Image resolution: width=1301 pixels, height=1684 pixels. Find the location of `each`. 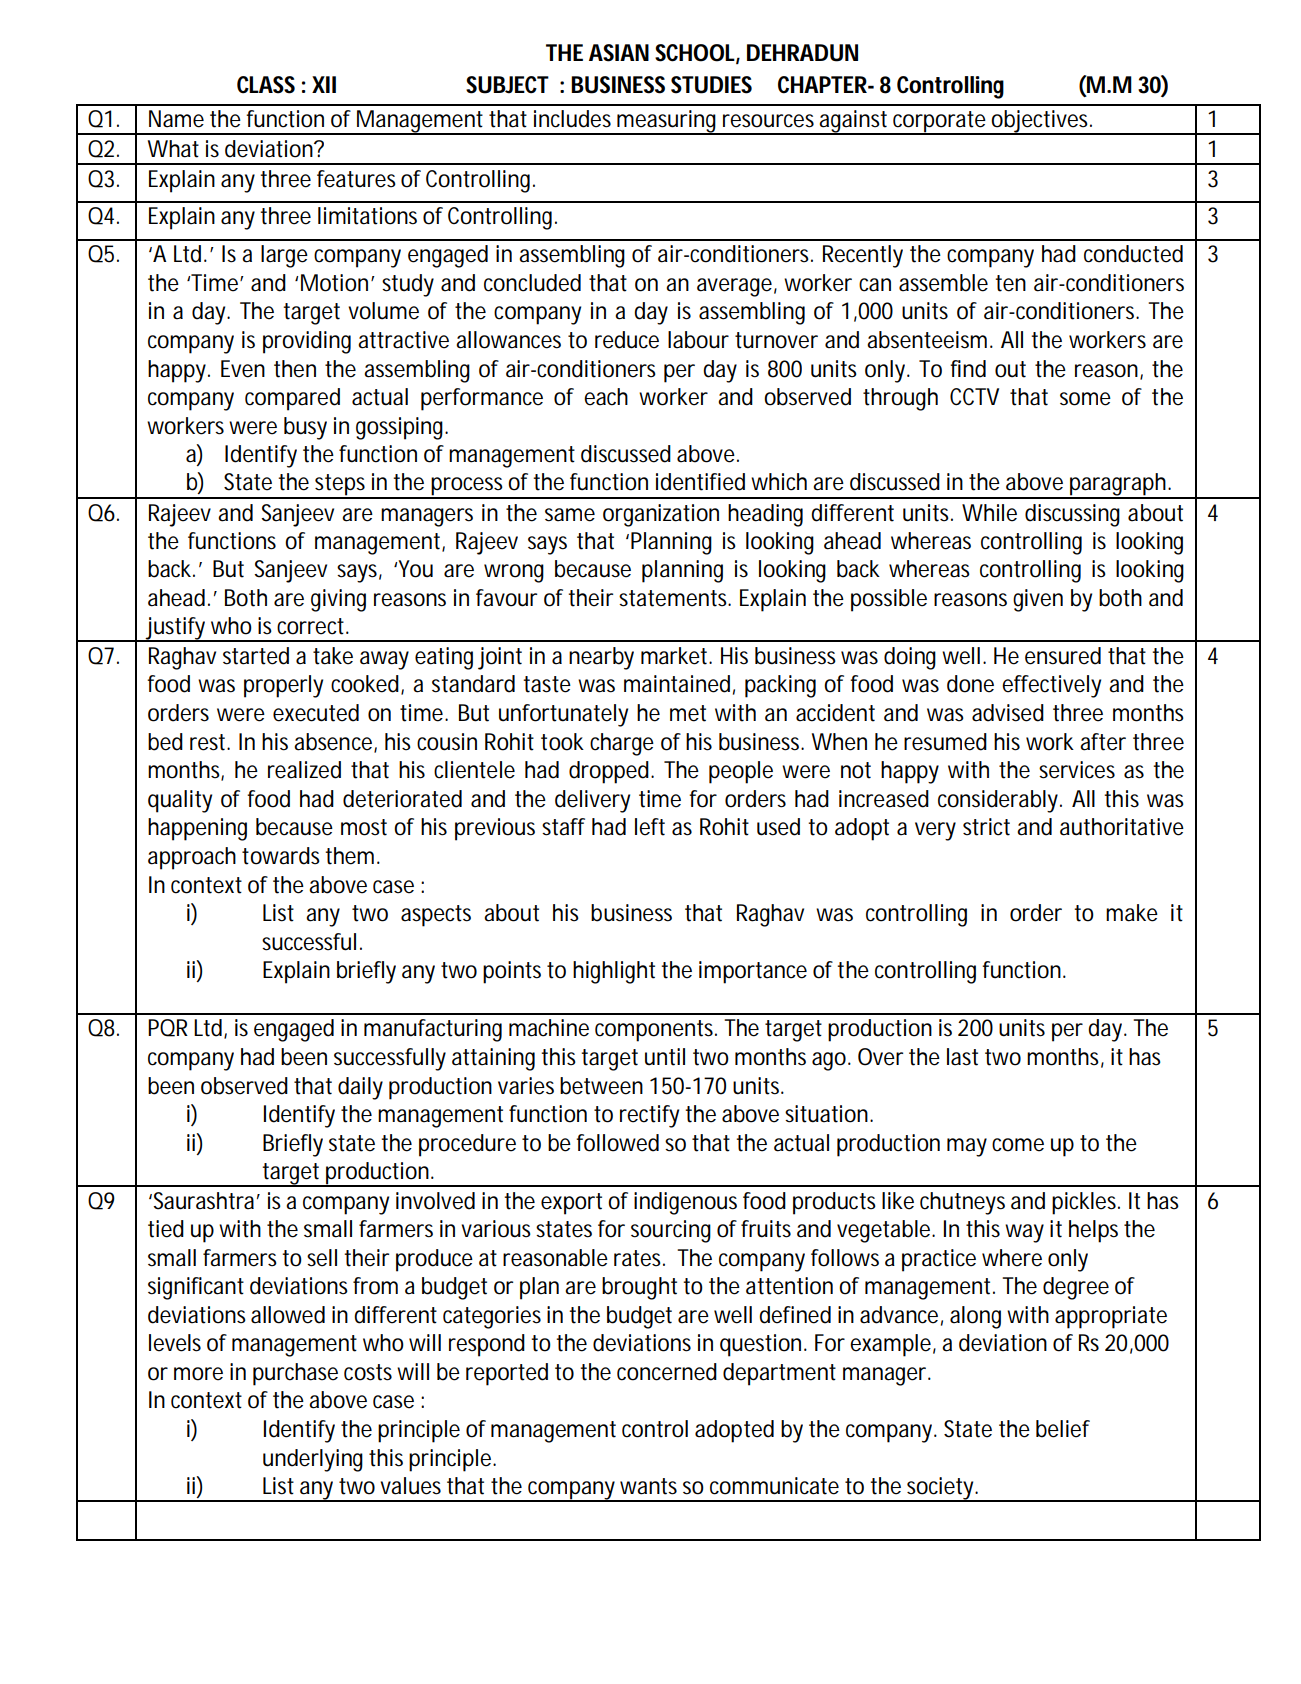

each is located at coordinates (606, 397).
